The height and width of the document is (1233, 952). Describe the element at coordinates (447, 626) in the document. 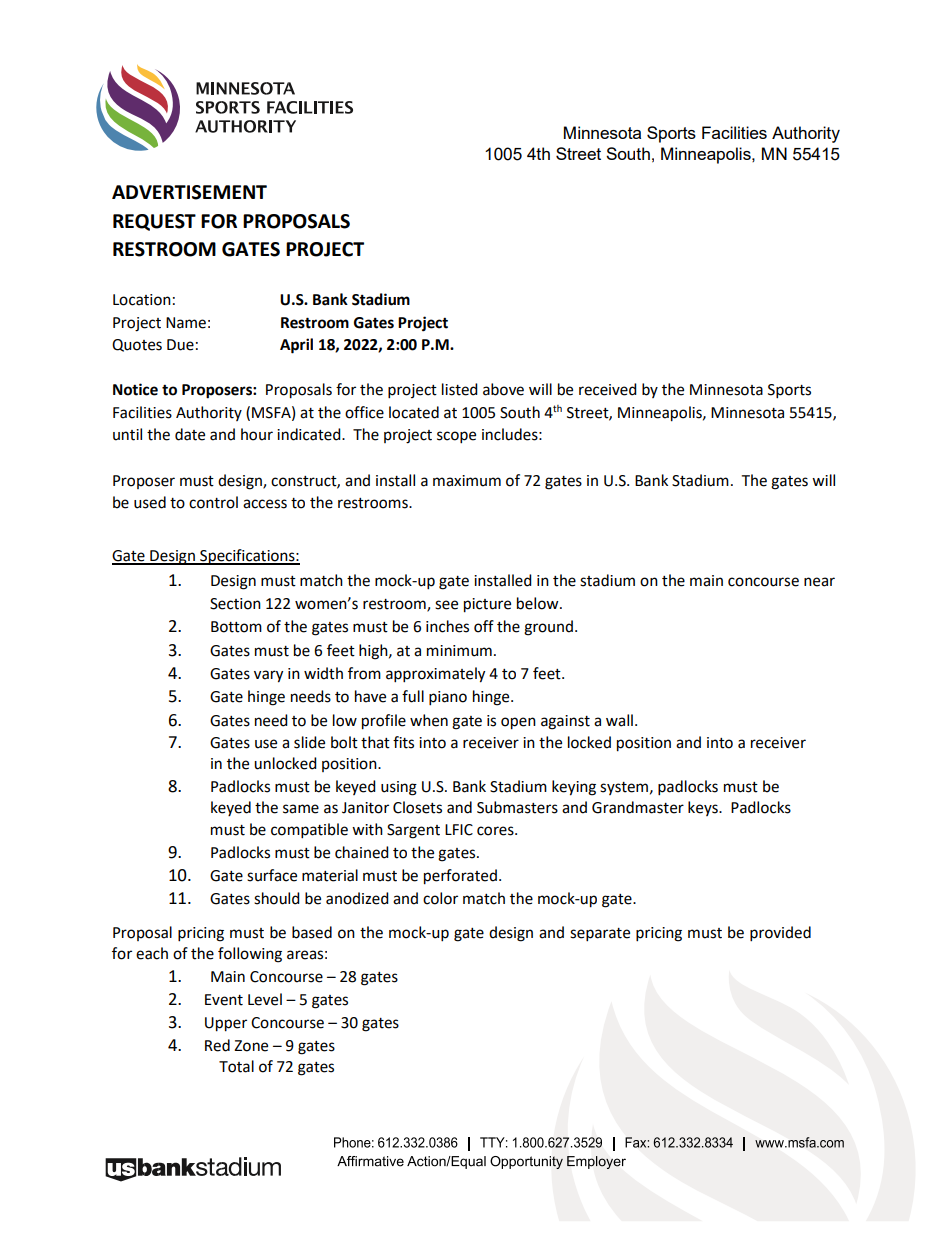

I see `inches` at that location.
